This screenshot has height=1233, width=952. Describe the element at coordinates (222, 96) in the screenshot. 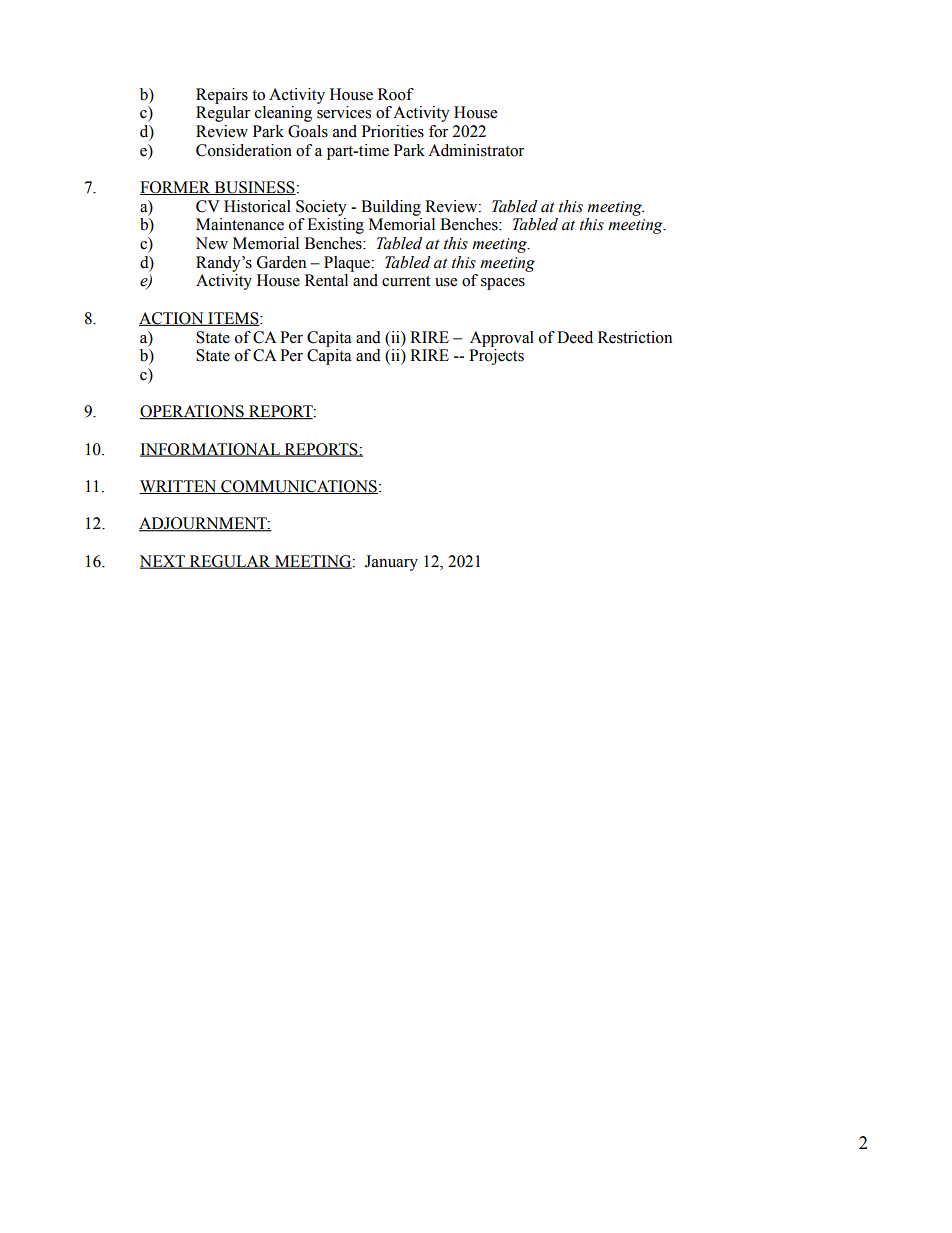

I see `Repairs` at that location.
